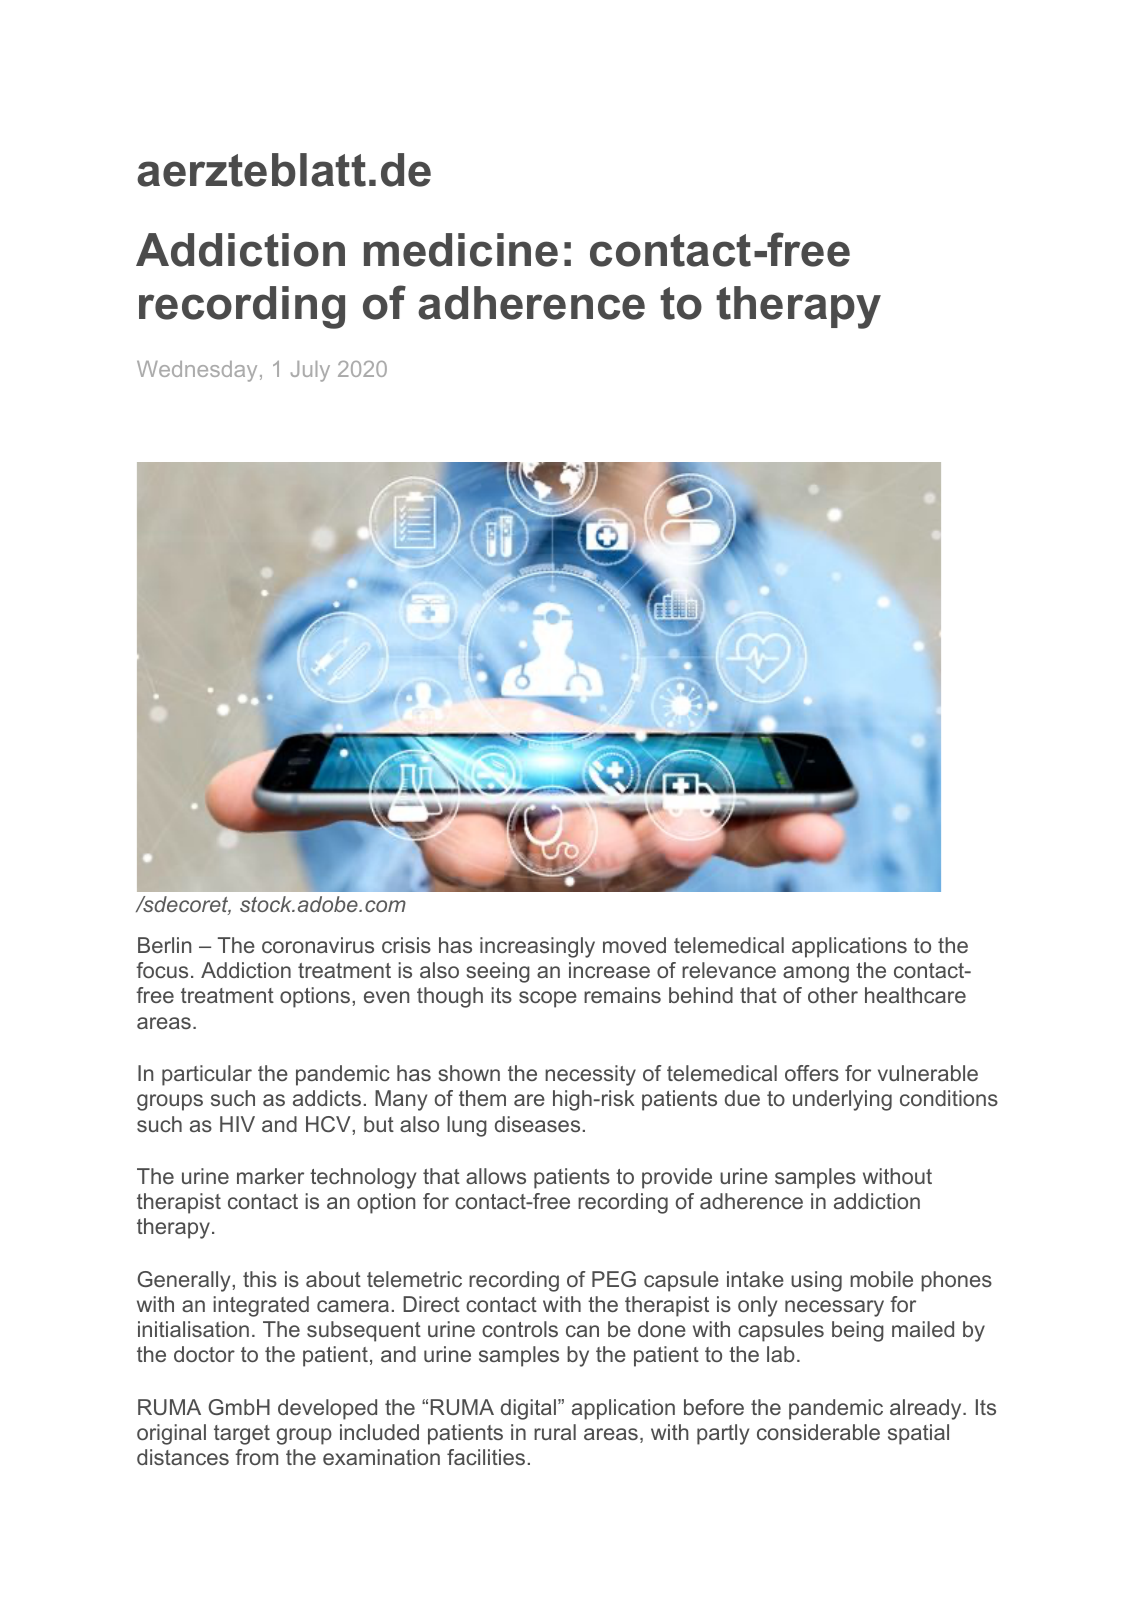 The height and width of the image is (1613, 1140). Describe the element at coordinates (242, 1435) in the image. I see `target` at that location.
